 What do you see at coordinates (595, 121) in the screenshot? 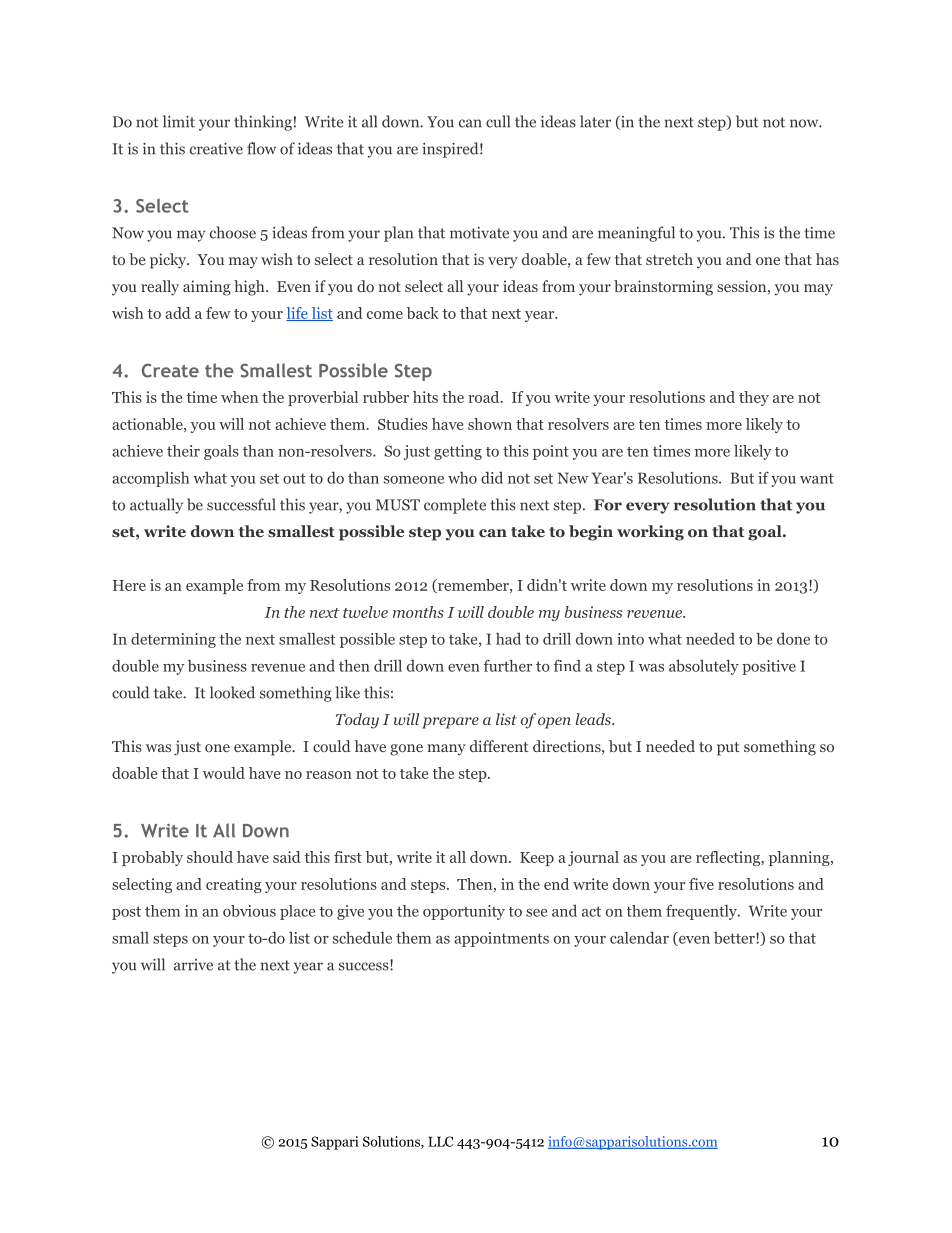
I see `later` at bounding box center [595, 121].
